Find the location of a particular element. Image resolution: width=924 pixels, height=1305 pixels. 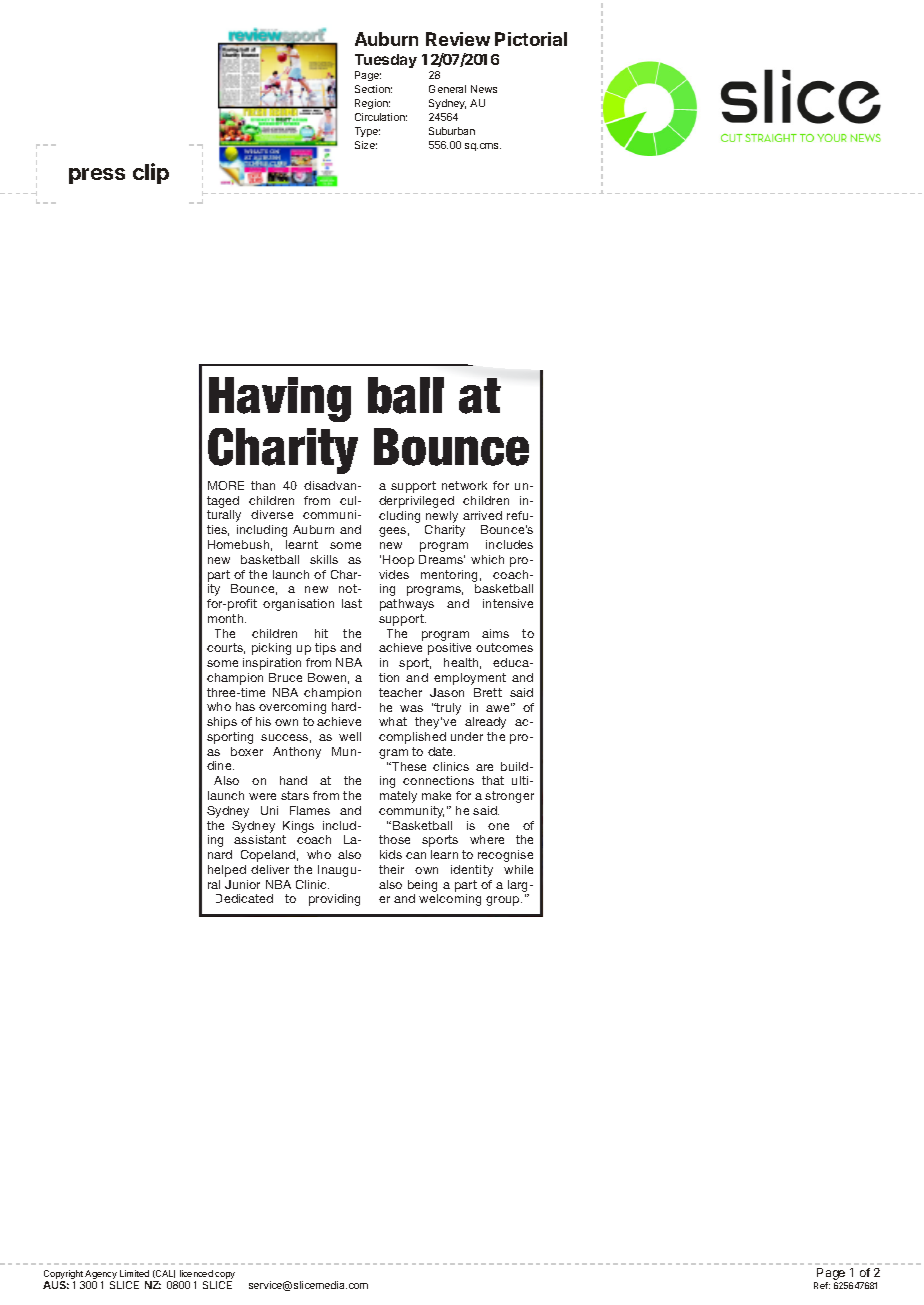

network is located at coordinates (464, 485).
